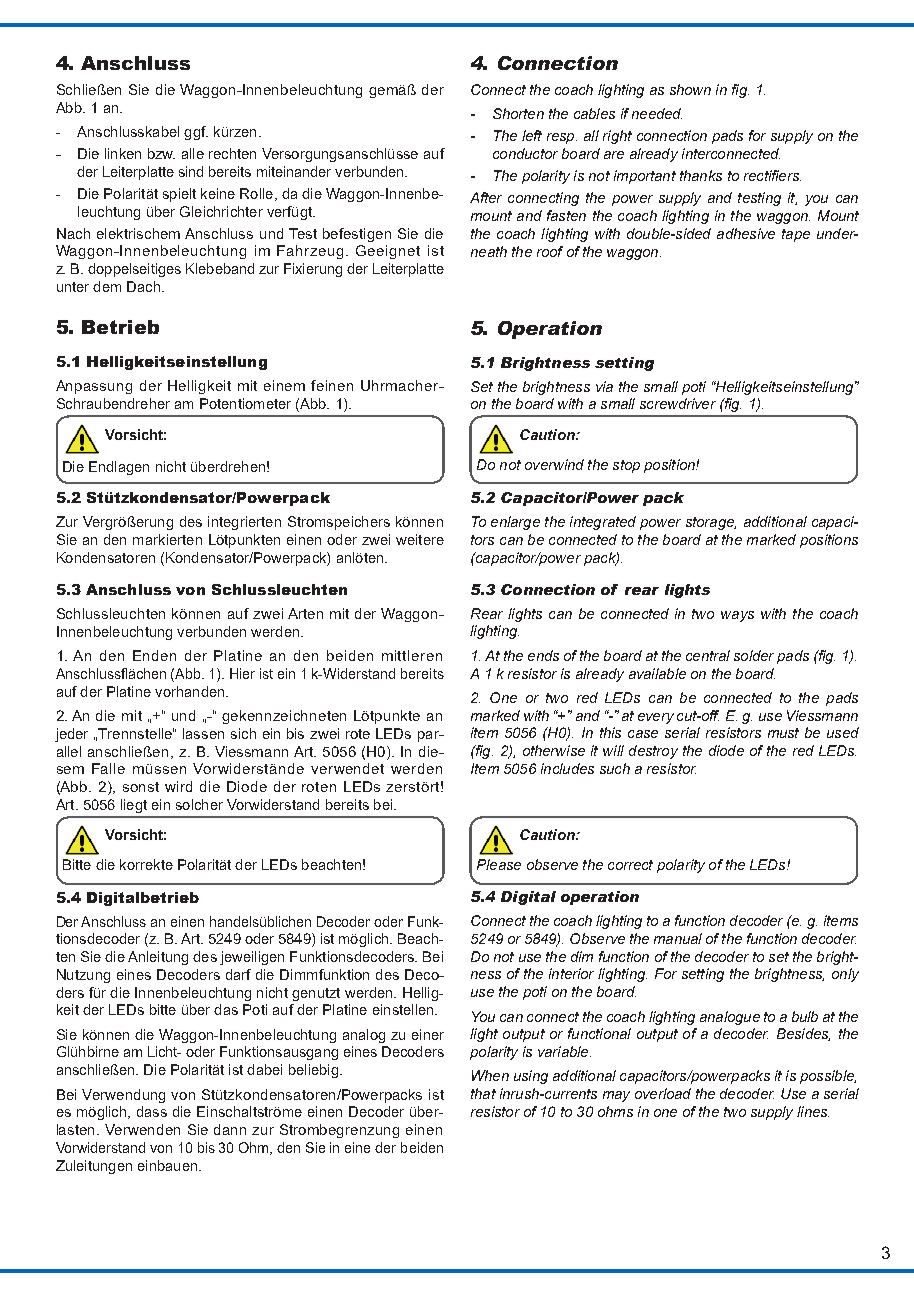 This screenshot has width=914, height=1296. I want to click on dass, so click(152, 1111).
